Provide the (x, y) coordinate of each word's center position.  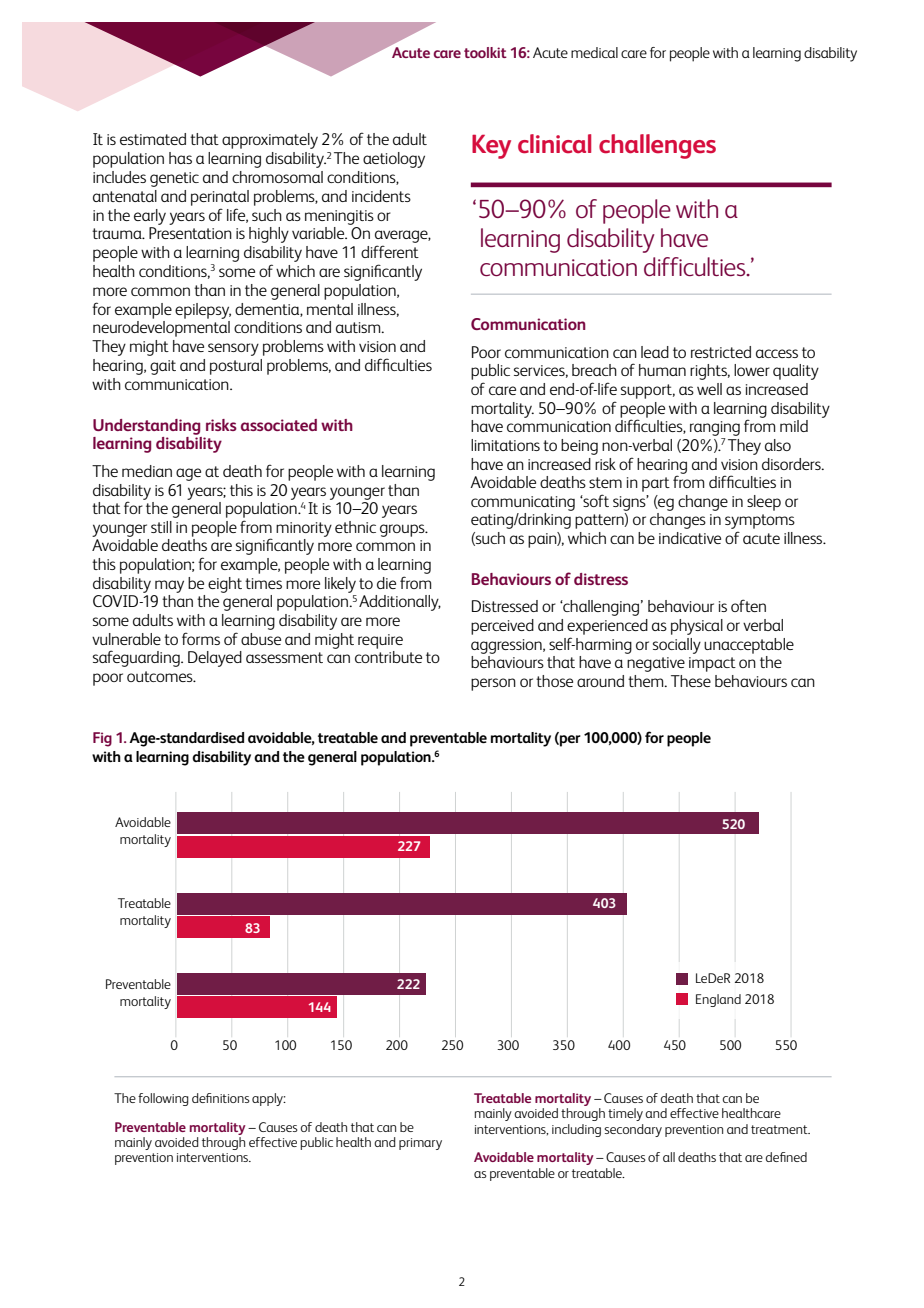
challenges (657, 146)
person (493, 684)
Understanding (146, 427)
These (691, 681)
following (163, 1099)
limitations (505, 445)
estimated (153, 139)
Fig (102, 739)
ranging (715, 428)
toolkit (485, 52)
